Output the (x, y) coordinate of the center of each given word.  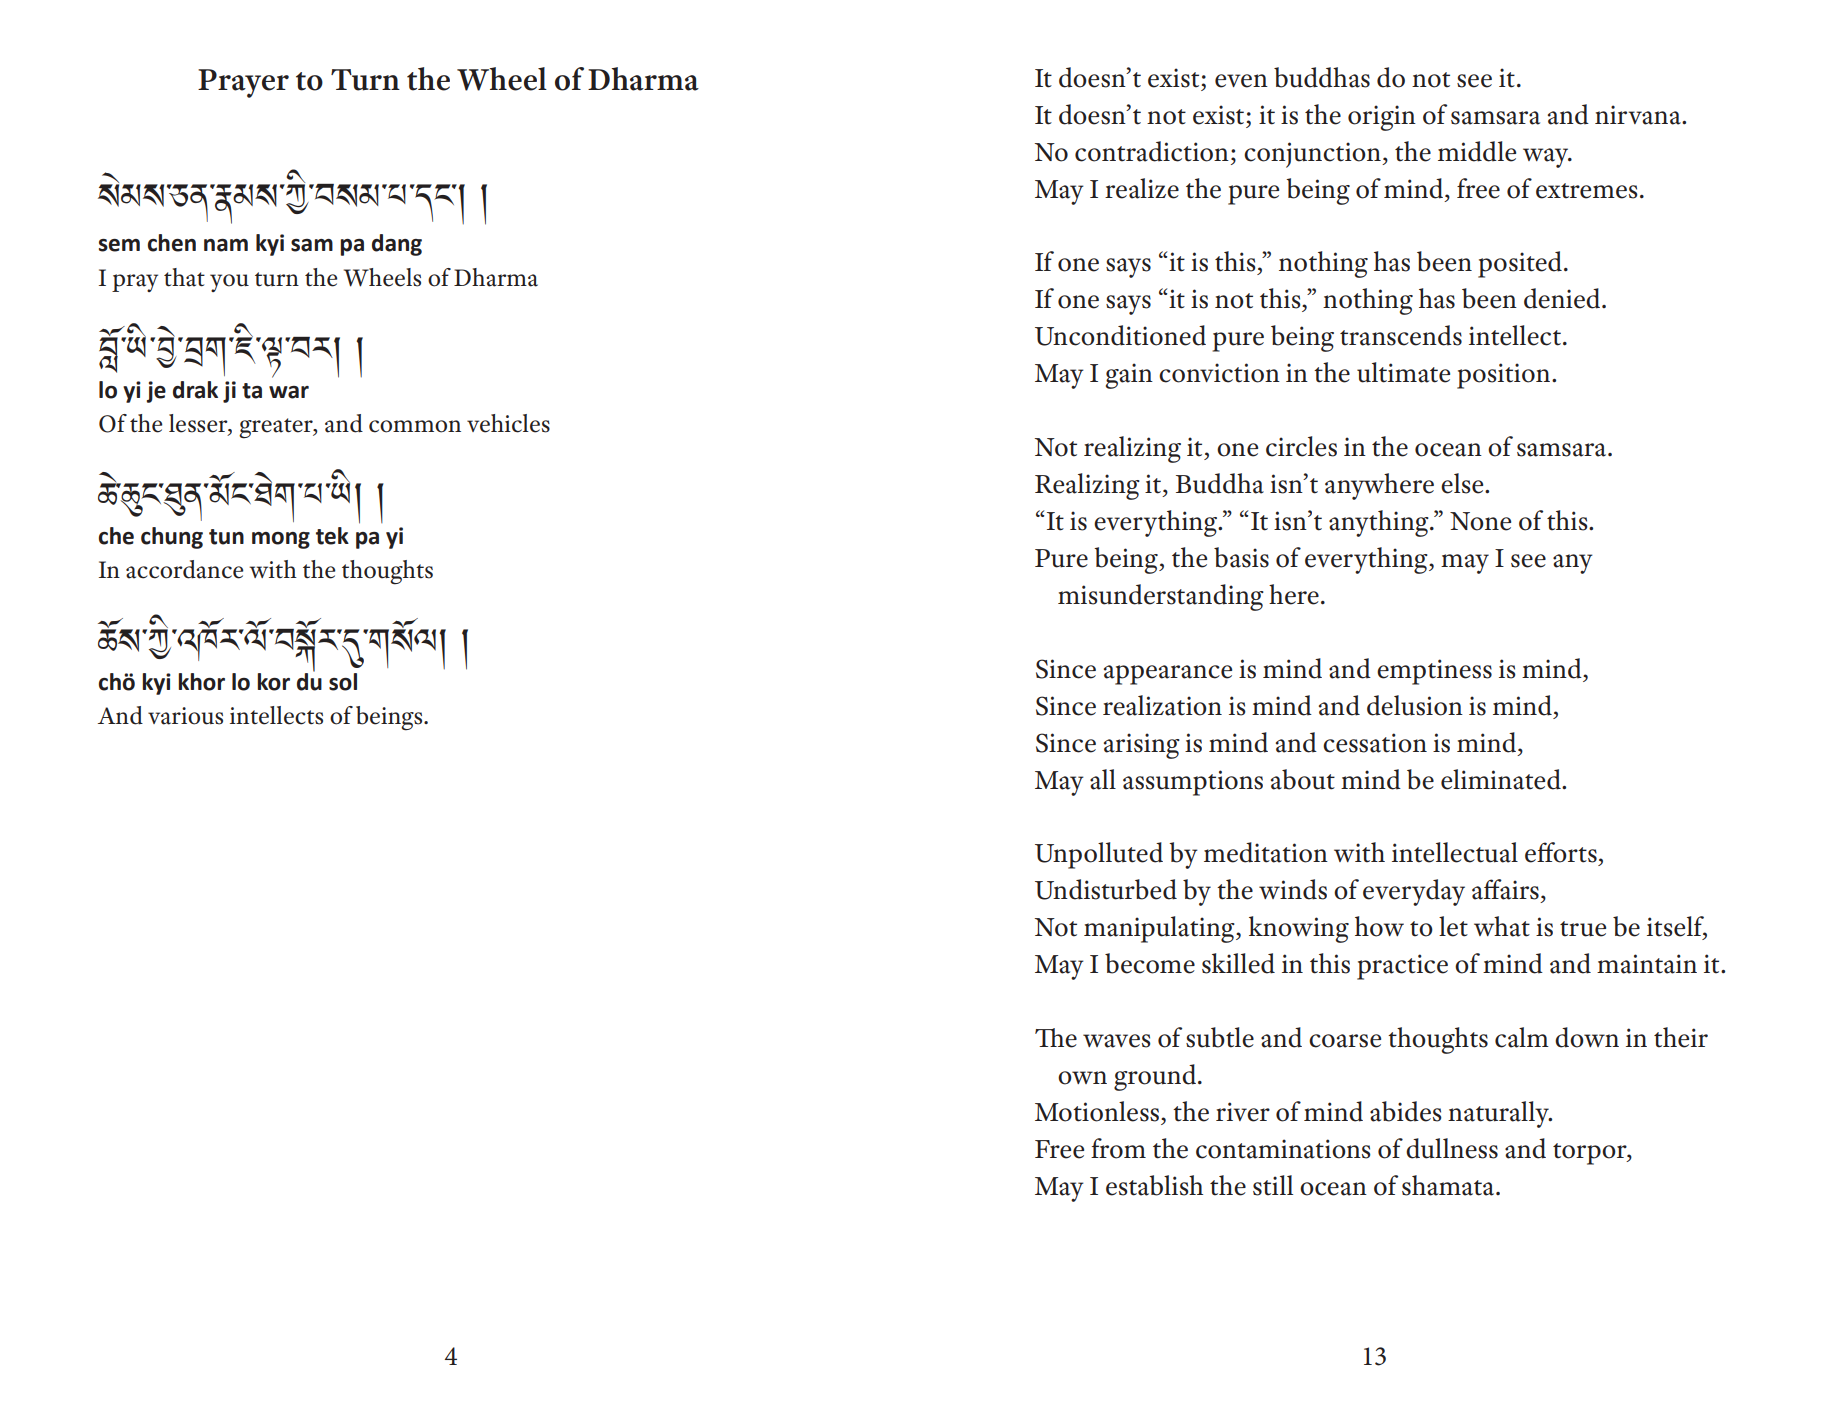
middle (1477, 151)
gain (1129, 376)
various (185, 716)
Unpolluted (1099, 855)
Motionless (1097, 1111)
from (1118, 1148)
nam (226, 245)
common (415, 426)
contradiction (1152, 151)
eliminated (1502, 779)
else (1463, 483)
